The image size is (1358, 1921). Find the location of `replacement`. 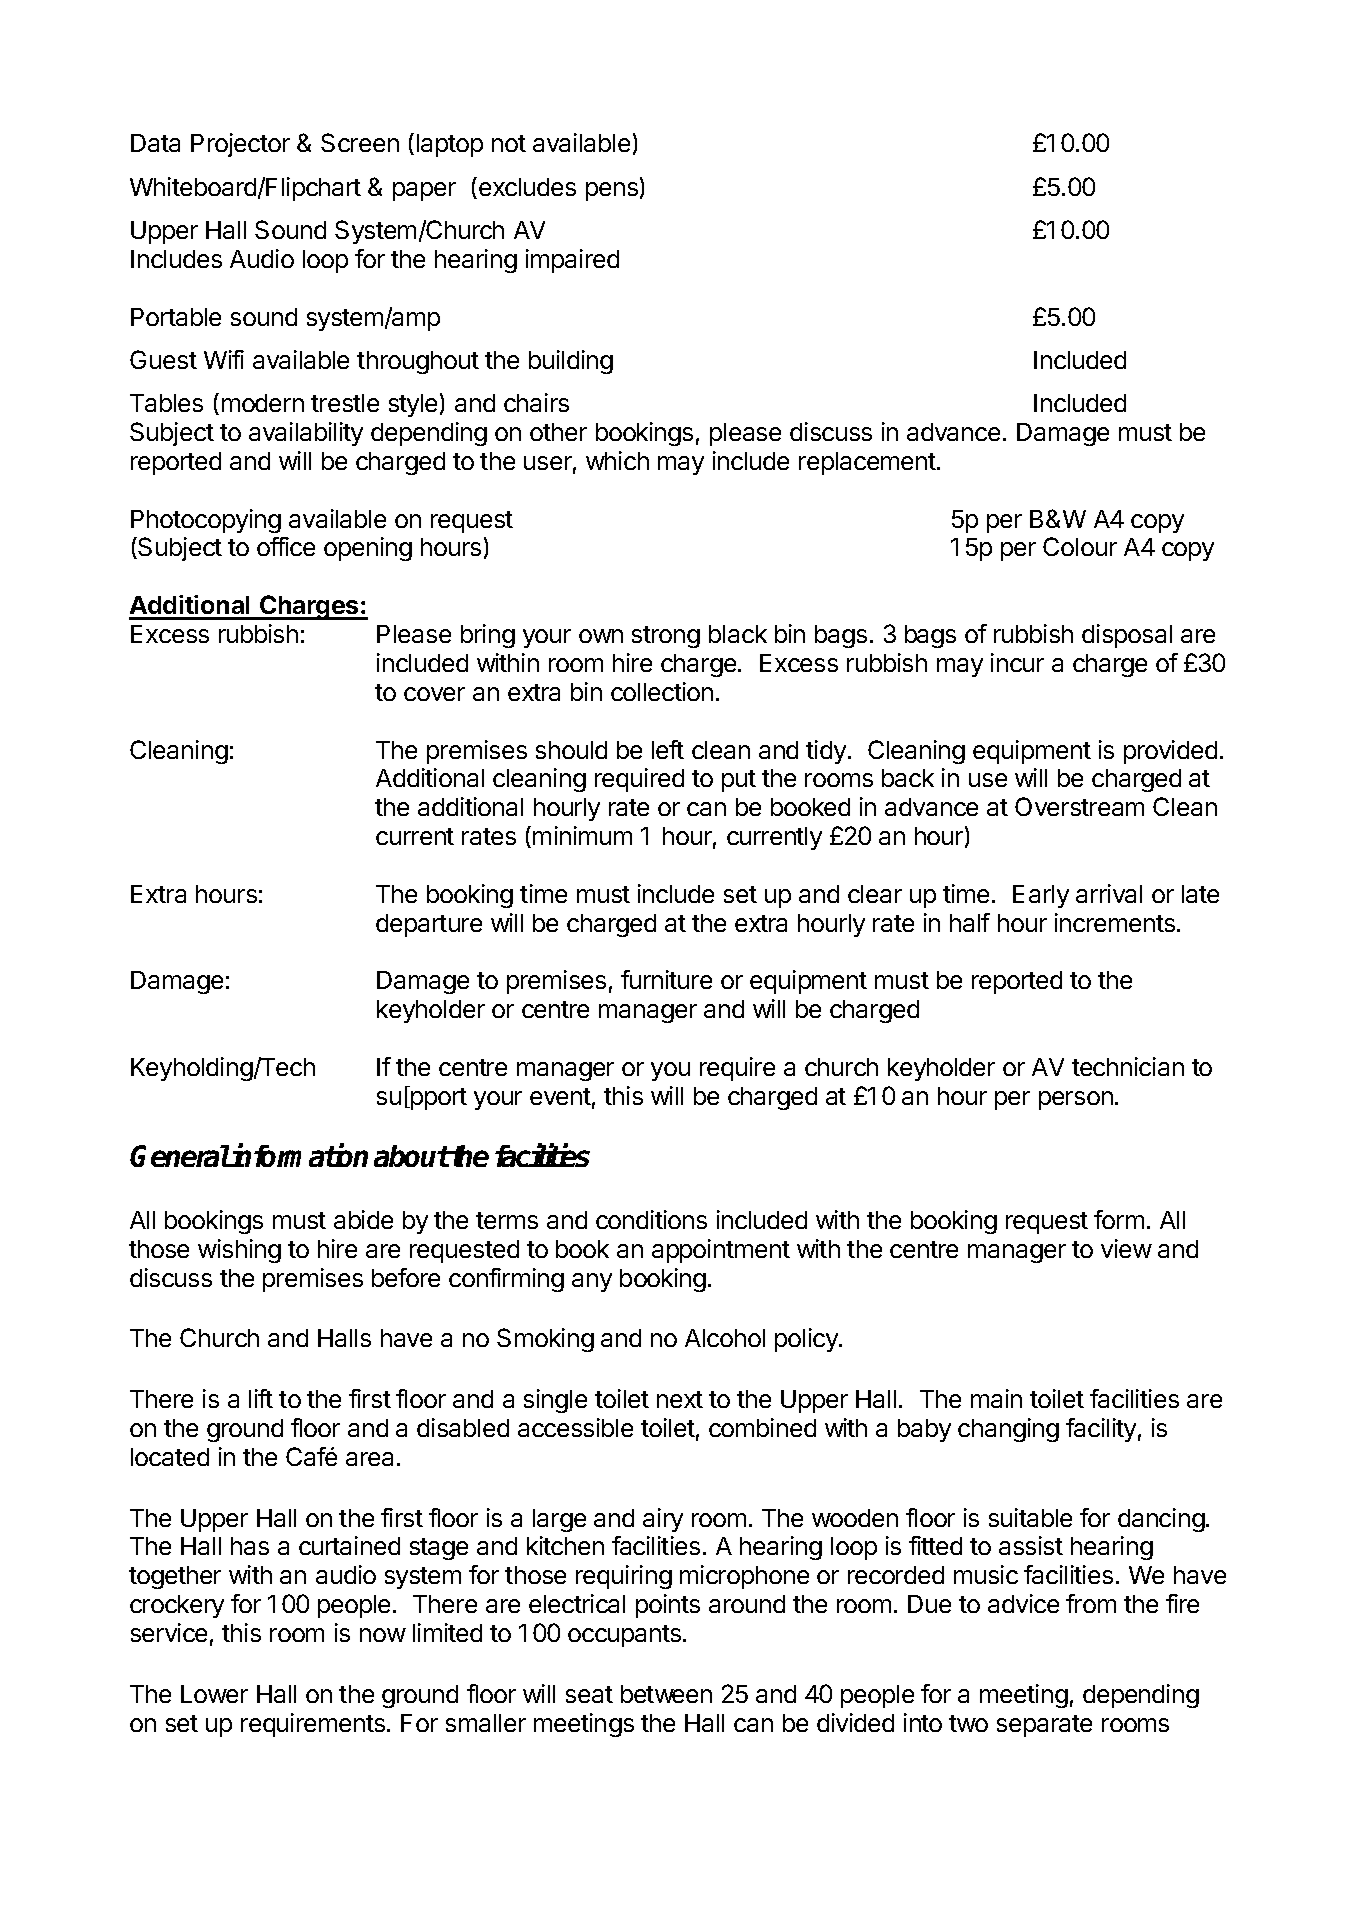

replacement is located at coordinates (868, 463).
